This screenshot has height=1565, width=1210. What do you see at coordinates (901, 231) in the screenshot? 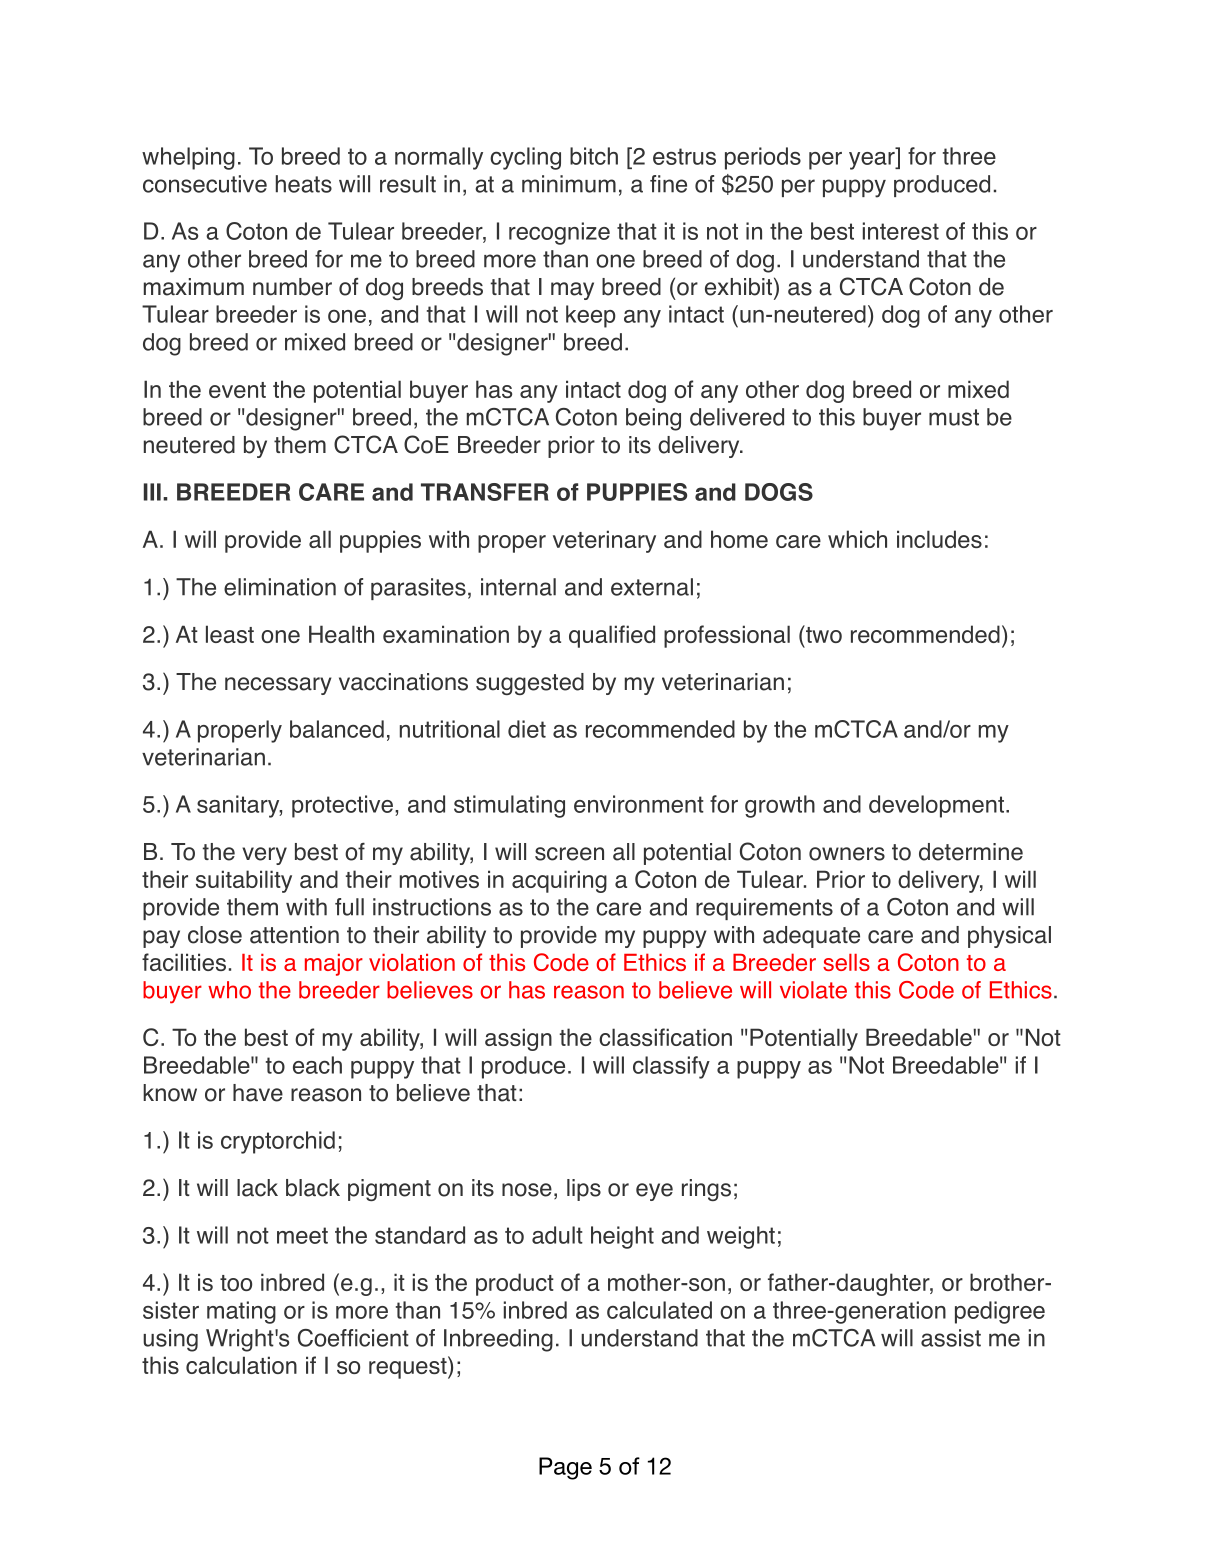
I see `interest` at bounding box center [901, 231].
